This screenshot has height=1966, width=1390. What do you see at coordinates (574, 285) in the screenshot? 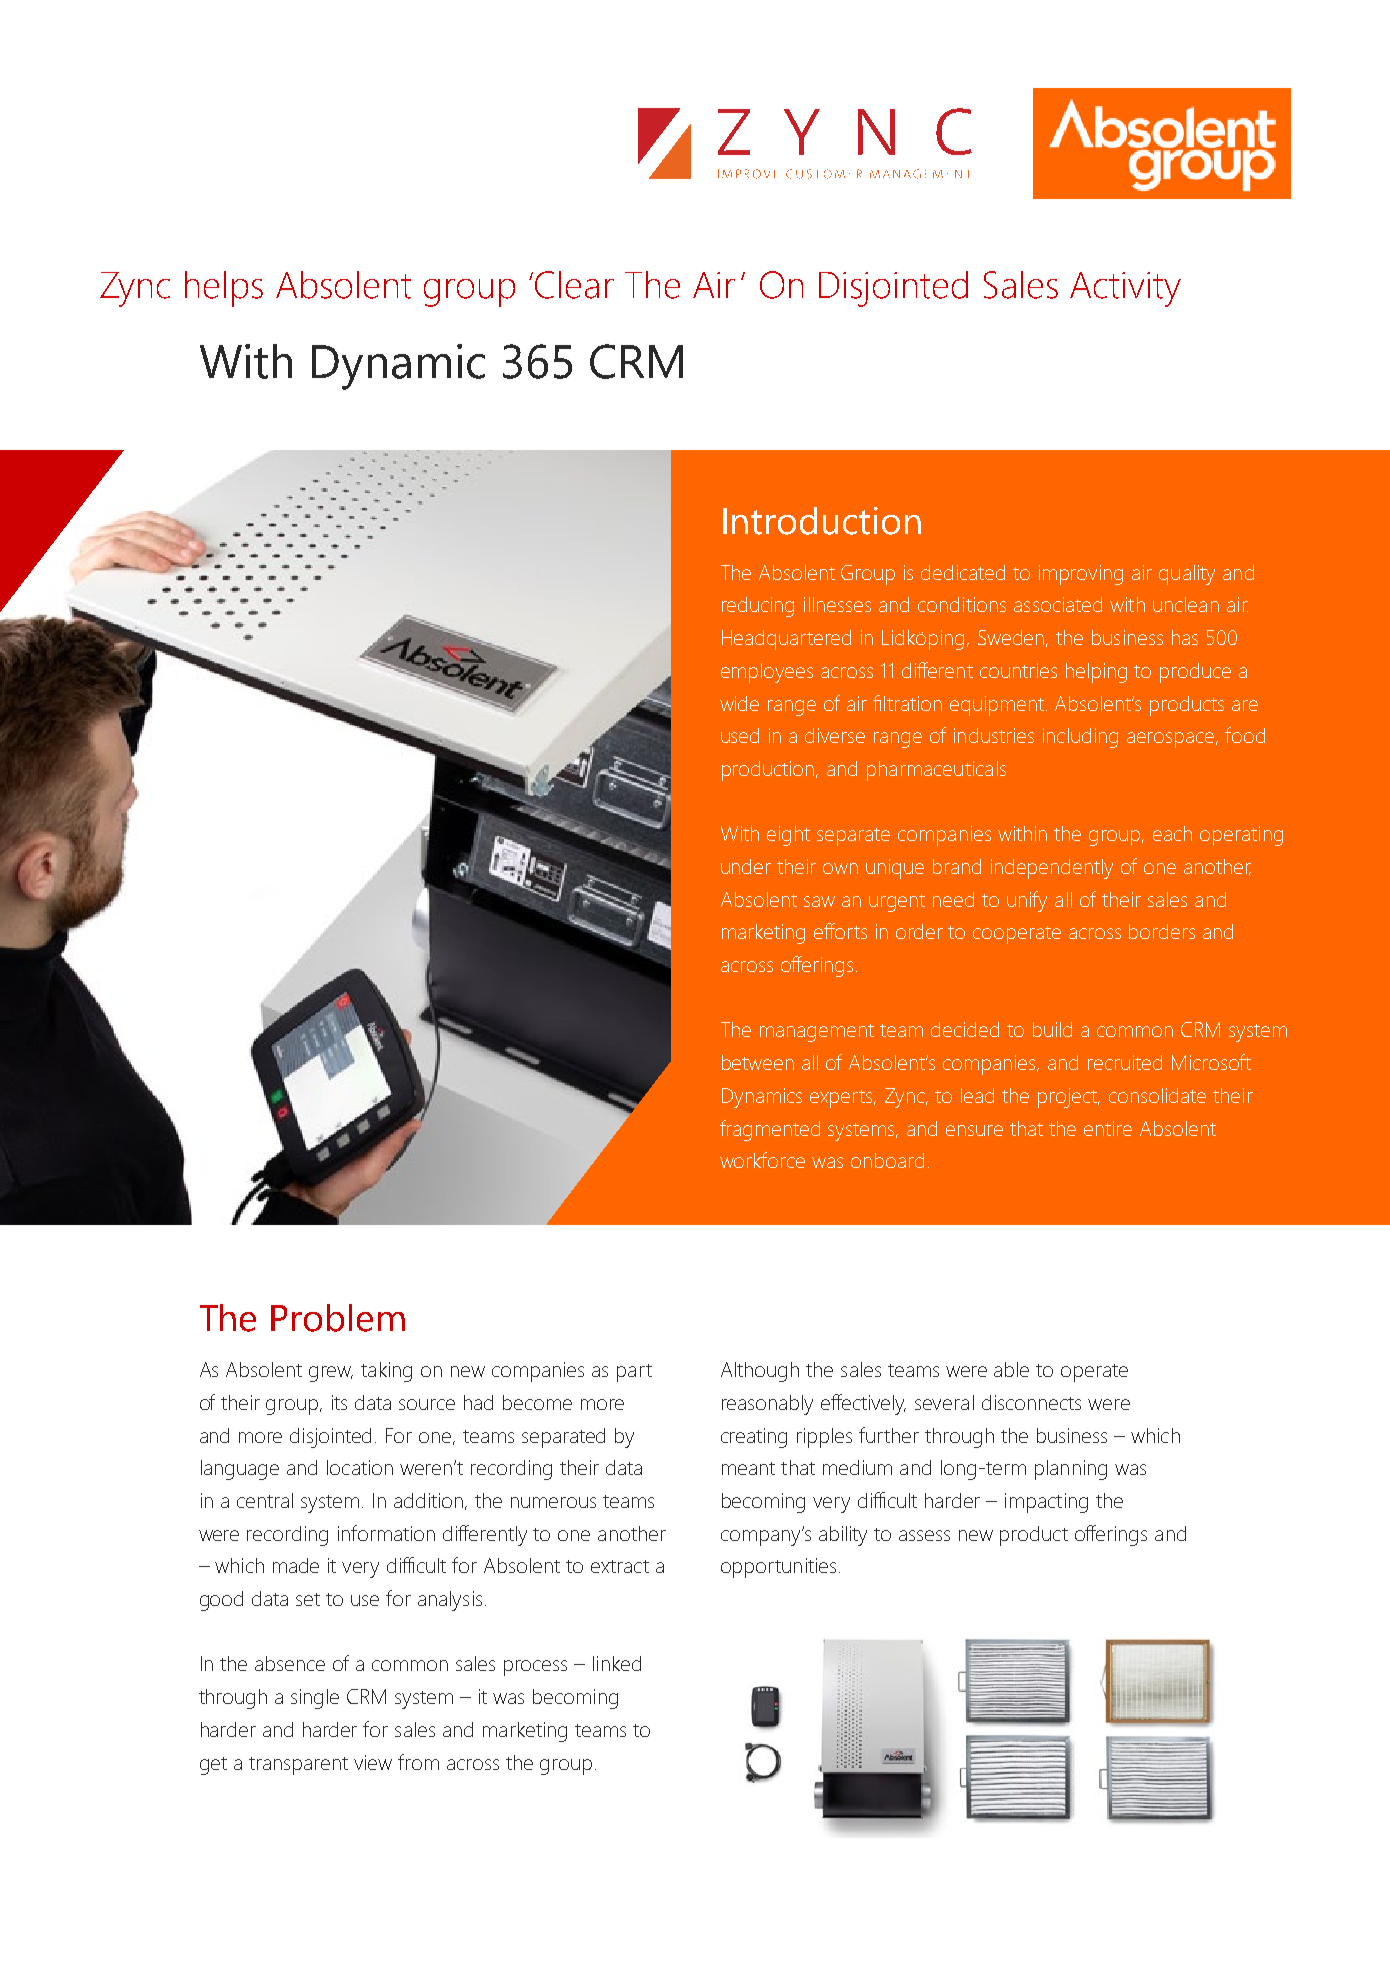
I see `Clear` at bounding box center [574, 285].
